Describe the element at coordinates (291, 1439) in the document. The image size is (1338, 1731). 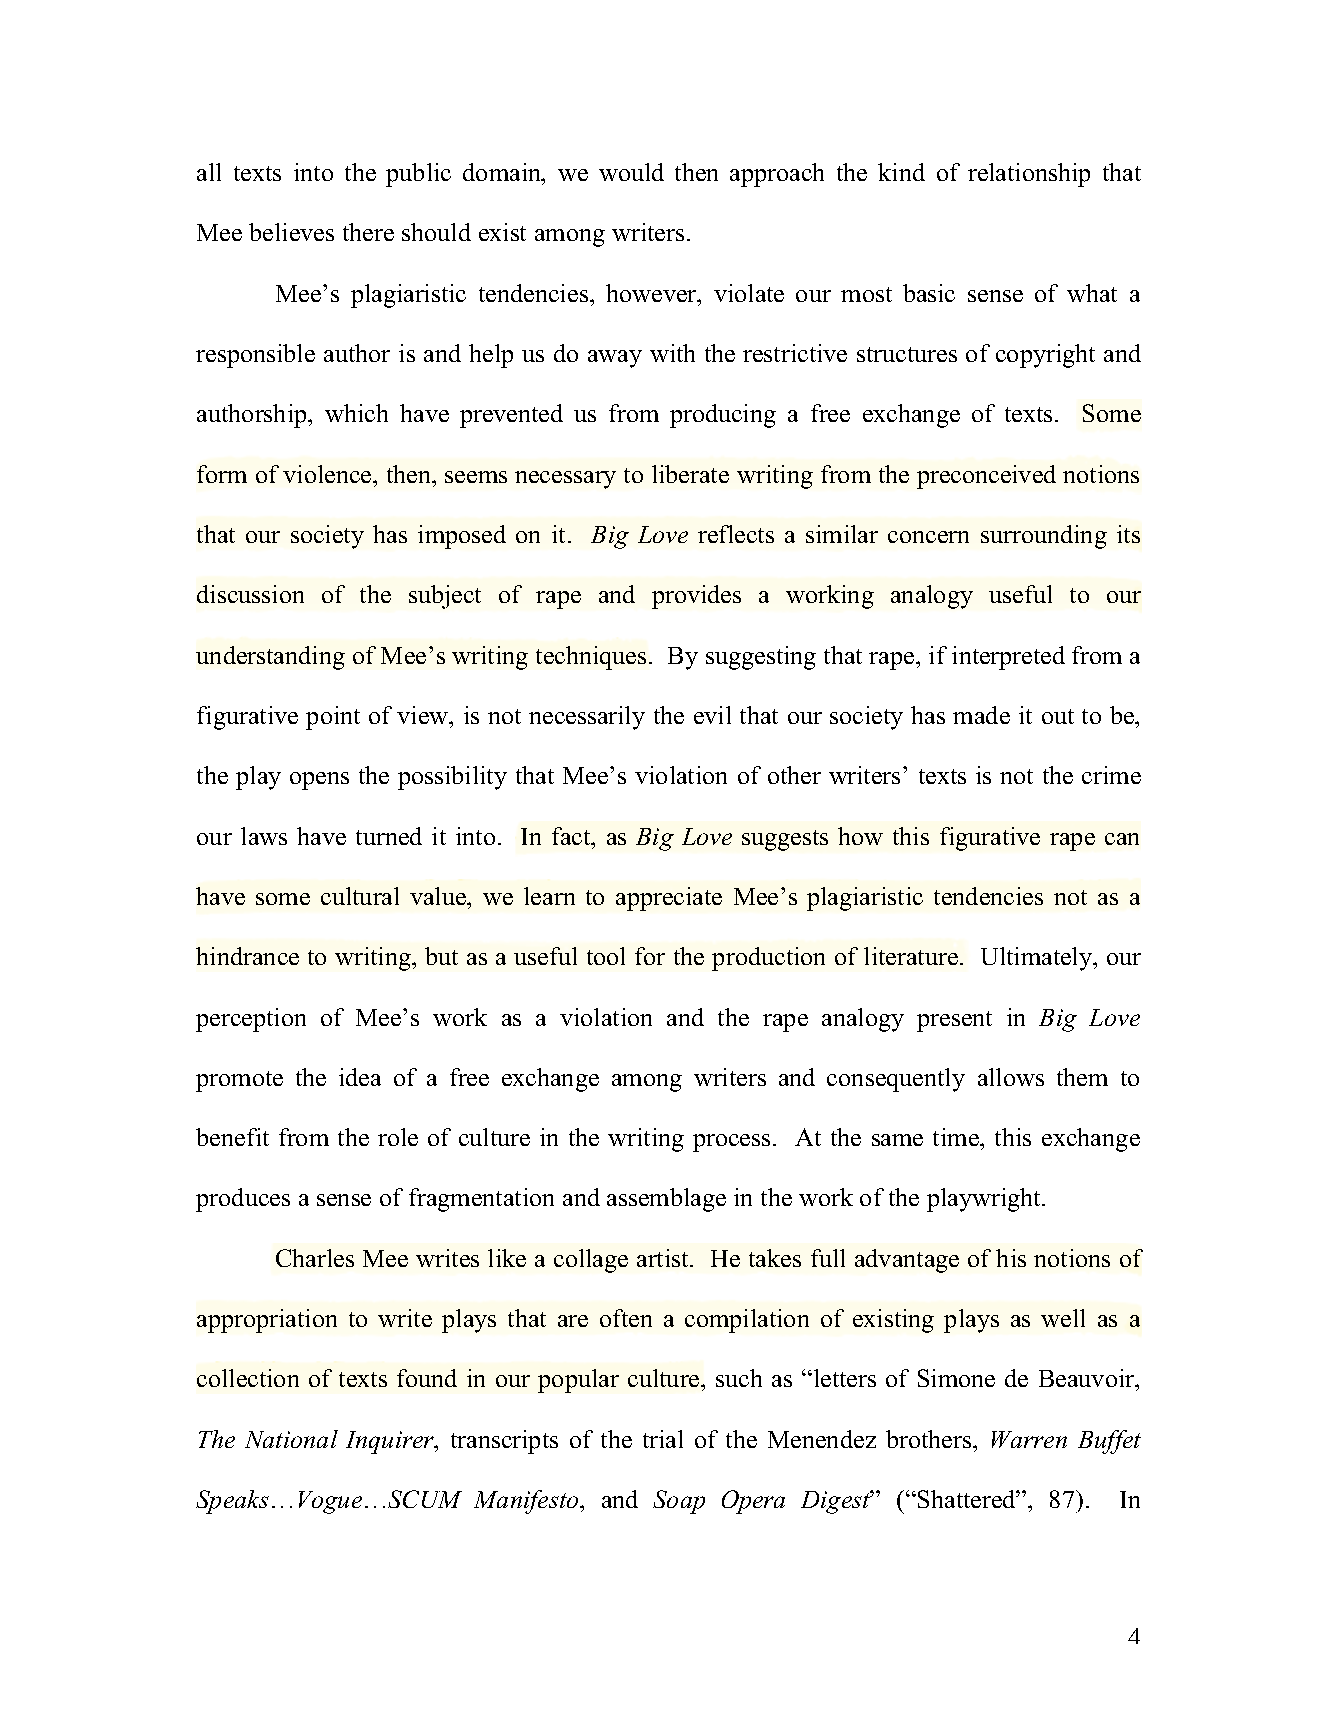
I see `National` at that location.
